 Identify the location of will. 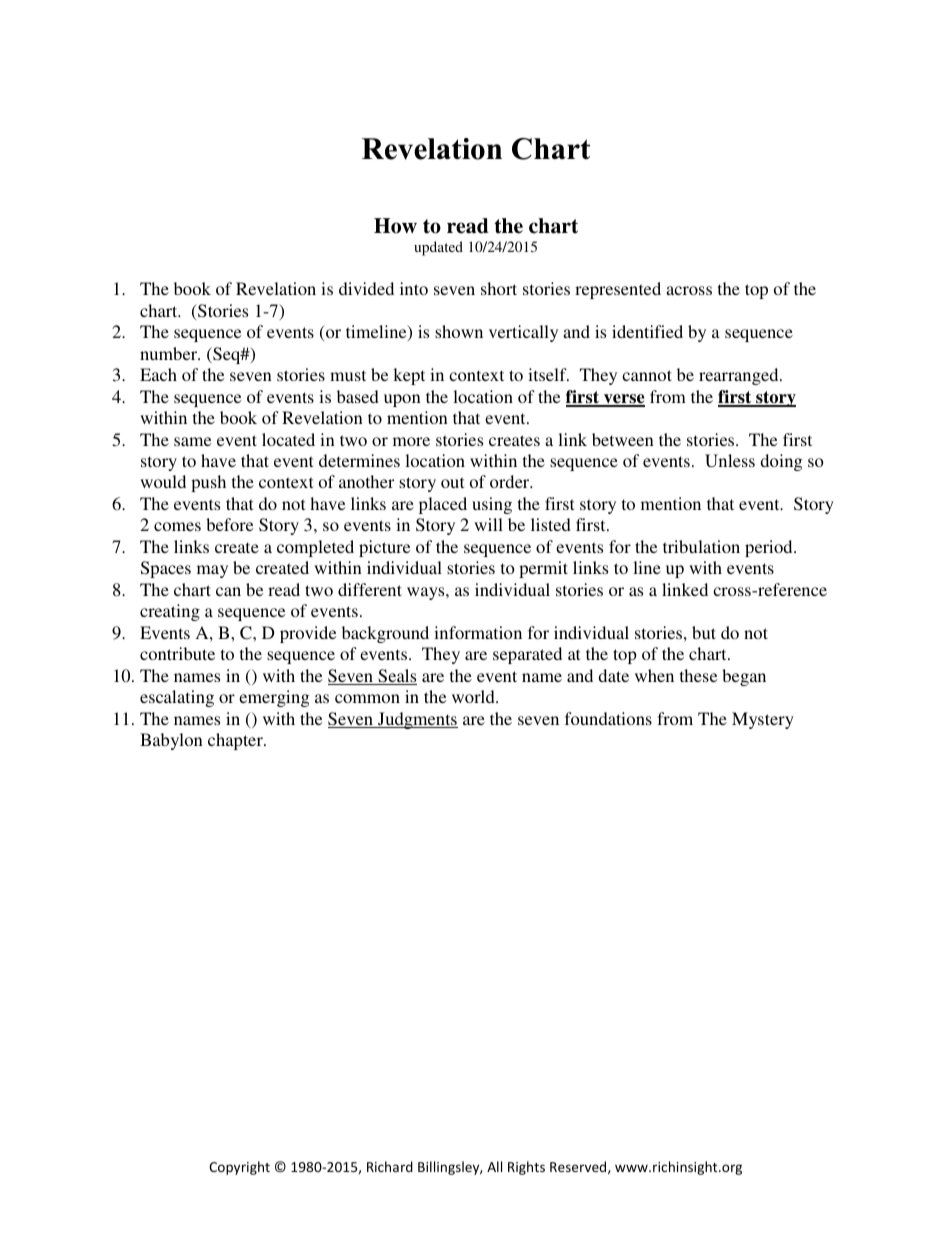
(488, 524).
